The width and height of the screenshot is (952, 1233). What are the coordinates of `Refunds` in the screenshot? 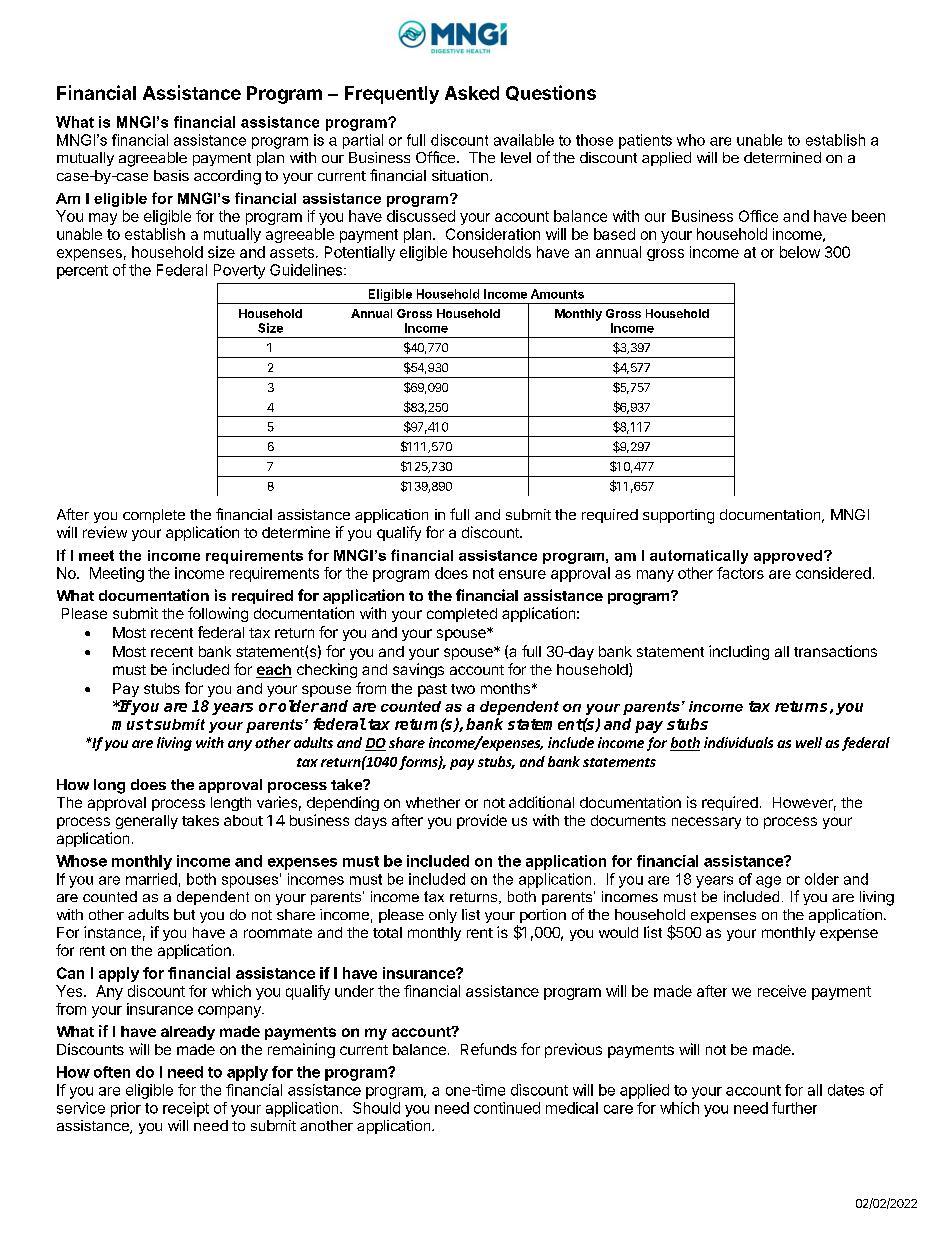 It's located at (489, 1049).
